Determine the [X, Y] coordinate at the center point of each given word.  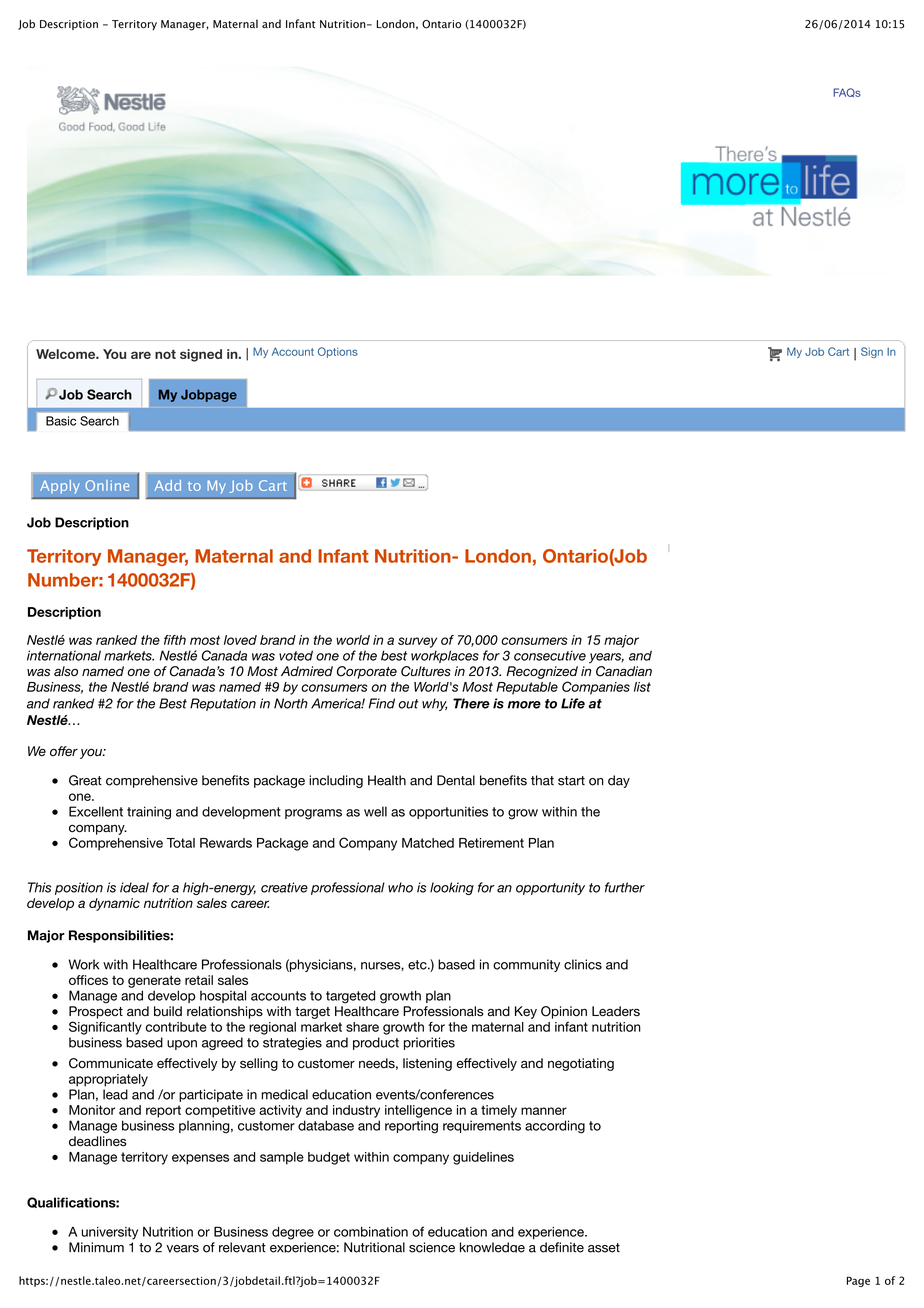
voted [296, 655]
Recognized [542, 672]
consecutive [550, 655]
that [542, 780]
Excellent [96, 811]
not [165, 354]
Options [338, 352]
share [362, 1027]
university [109, 1233]
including [336, 781]
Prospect [96, 1012]
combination [371, 1232]
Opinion [564, 1012]
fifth [175, 640]
